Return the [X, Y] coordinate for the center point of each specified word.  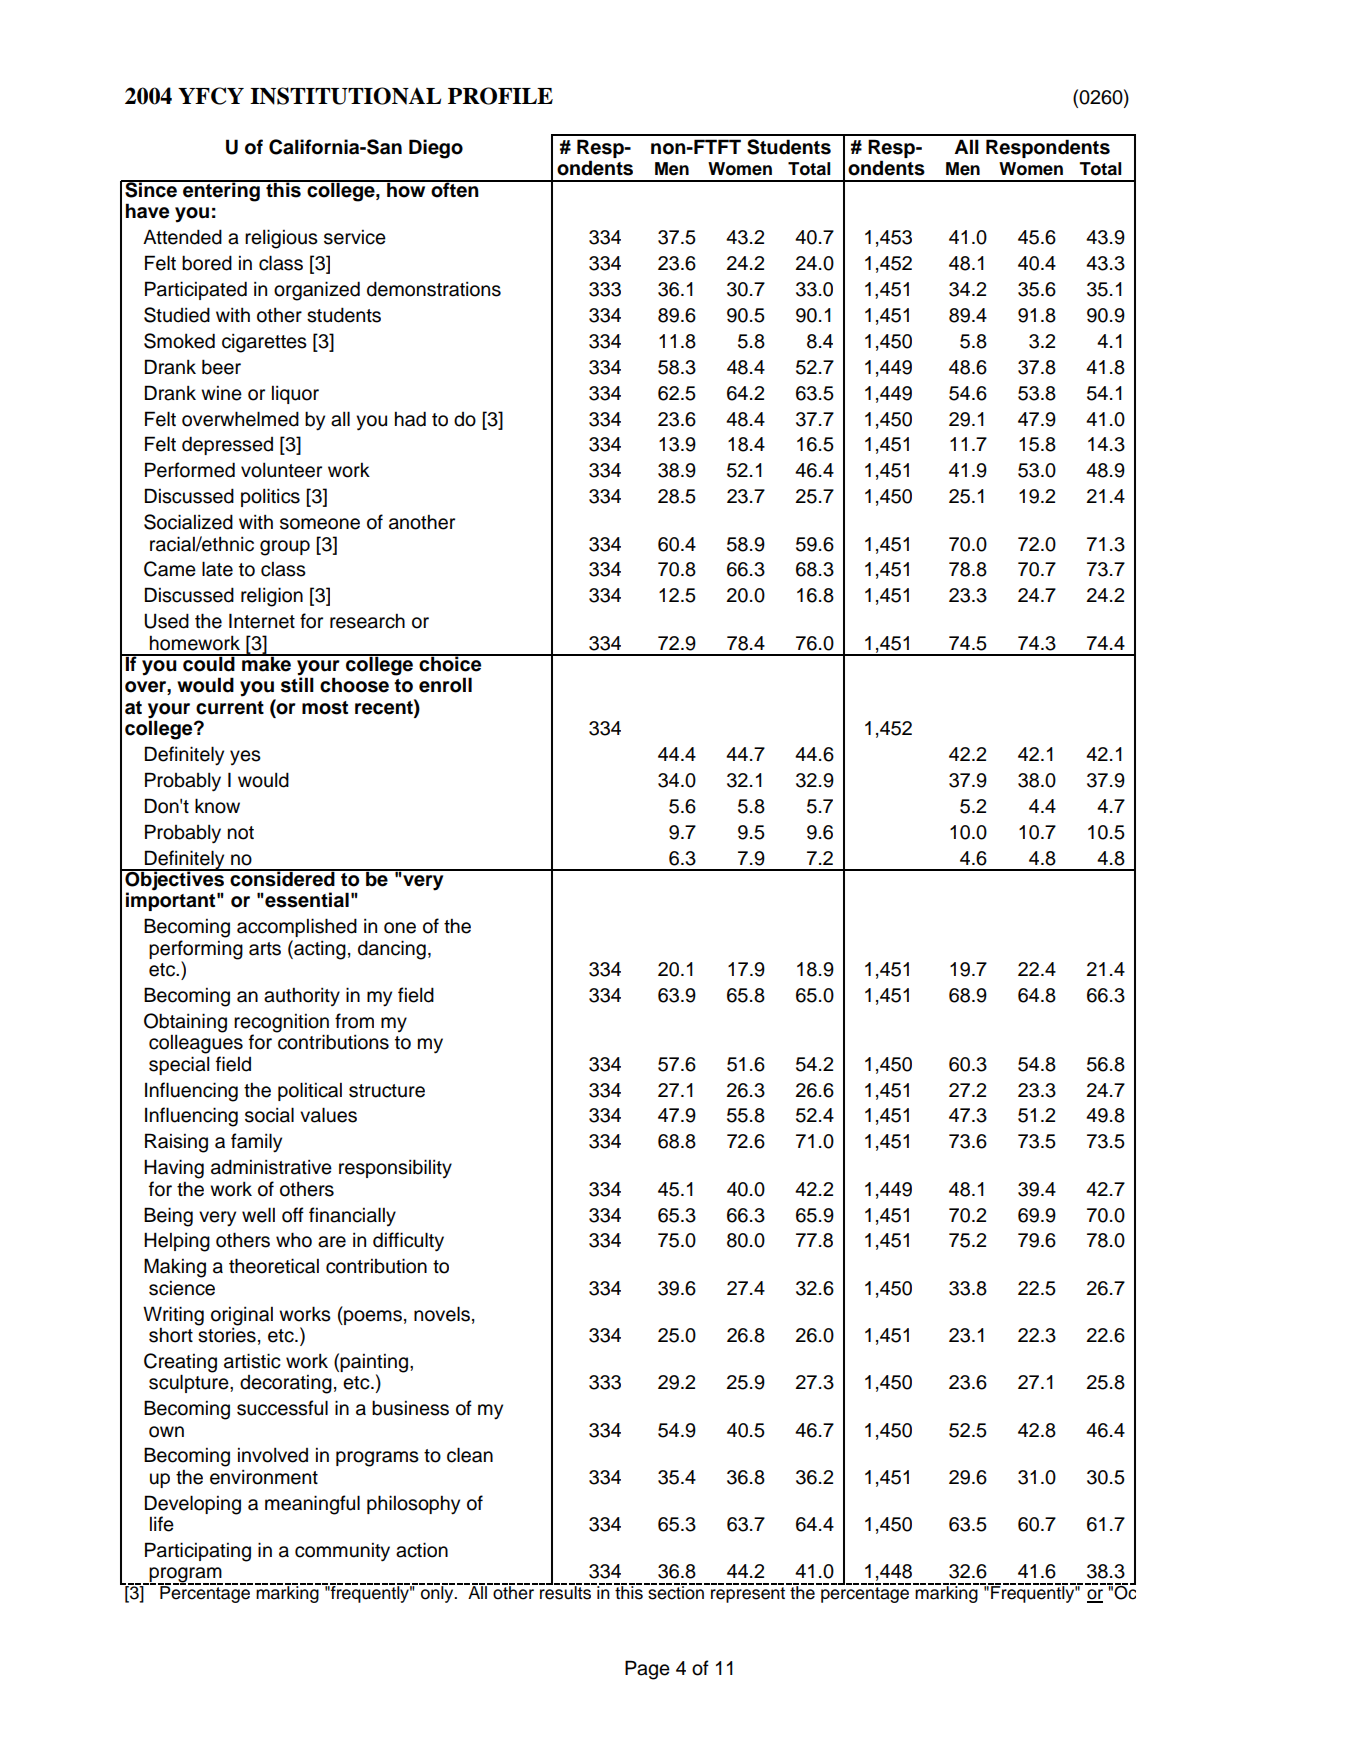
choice [450, 663]
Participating [198, 1552]
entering [221, 191]
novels [442, 1314]
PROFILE [500, 96]
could [209, 663]
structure [387, 1091]
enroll [445, 685]
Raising [176, 1143]
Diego [436, 149]
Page [647, 1670]
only [437, 1593]
